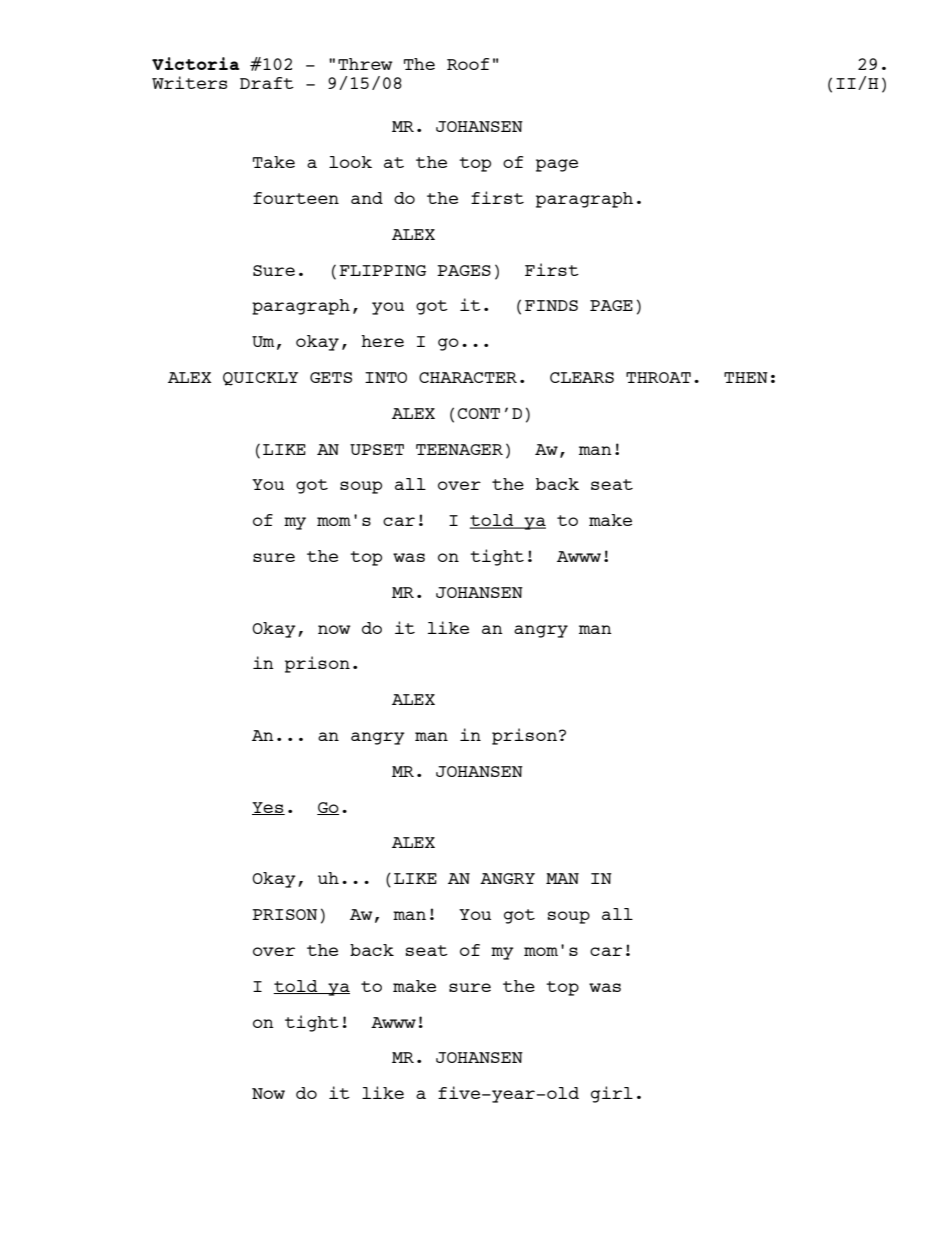 This document has height=1233, width=952. What do you see at coordinates (267, 83) in the document?
I see `Draft` at bounding box center [267, 83].
